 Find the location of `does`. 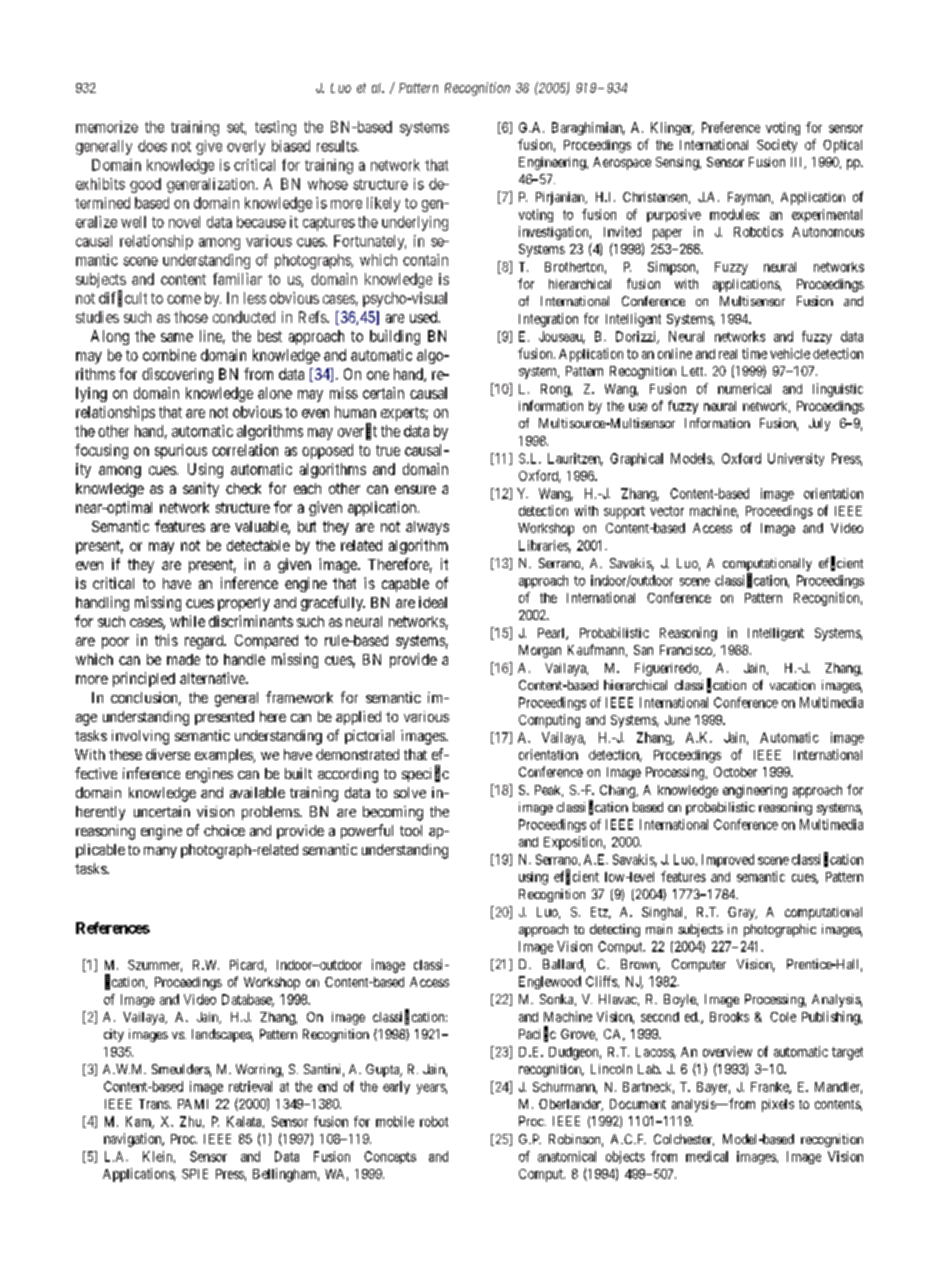

does is located at coordinates (152, 146).
